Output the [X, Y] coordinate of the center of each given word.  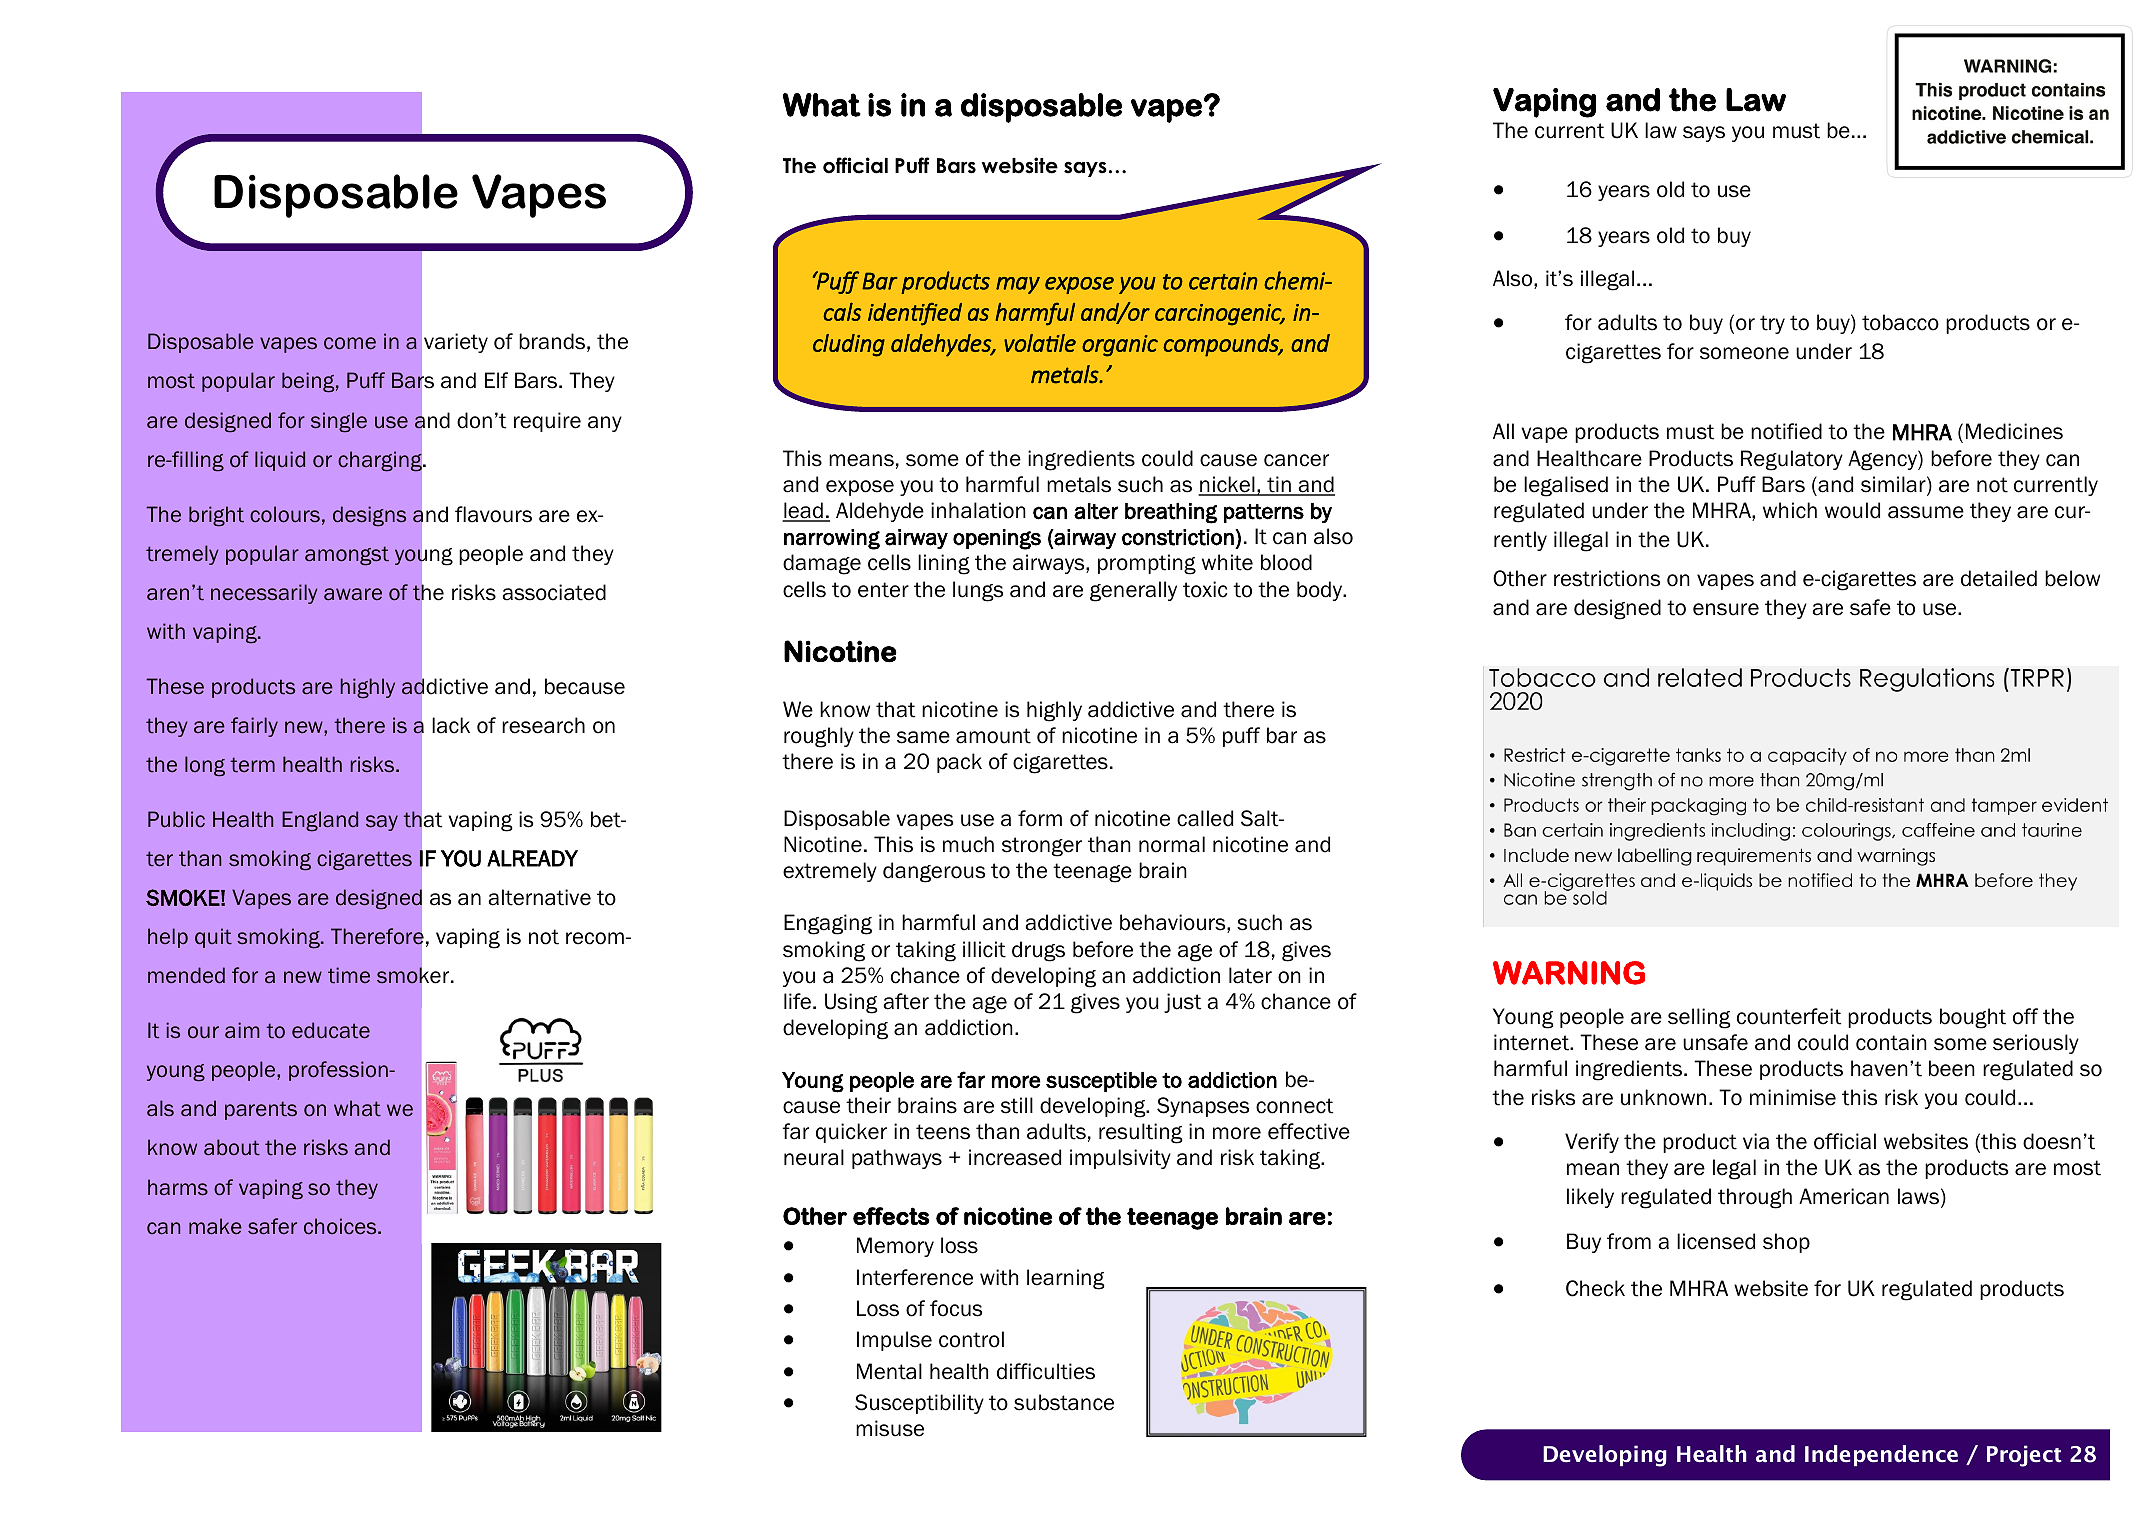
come [350, 343]
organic [1120, 346]
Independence [1881, 1455]
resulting [1140, 1133]
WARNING [1569, 973]
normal [1172, 844]
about [232, 1147]
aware [353, 594]
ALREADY [532, 858]
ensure [1726, 609]
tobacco [1900, 322]
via [1756, 1141]
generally [1133, 591]
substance [1064, 1402]
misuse [890, 1428]
